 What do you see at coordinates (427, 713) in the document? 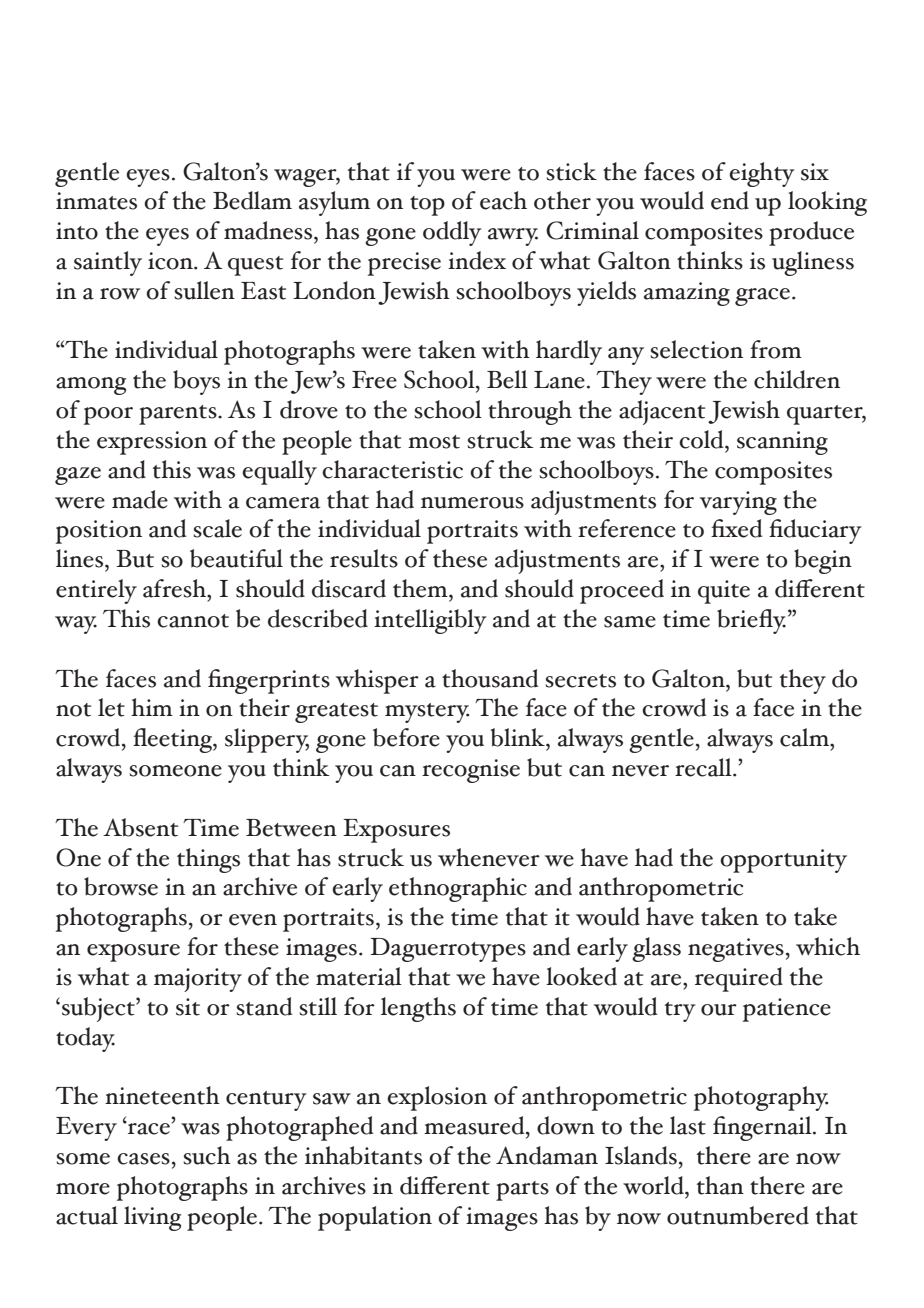
I see `mystery` at bounding box center [427, 713].
